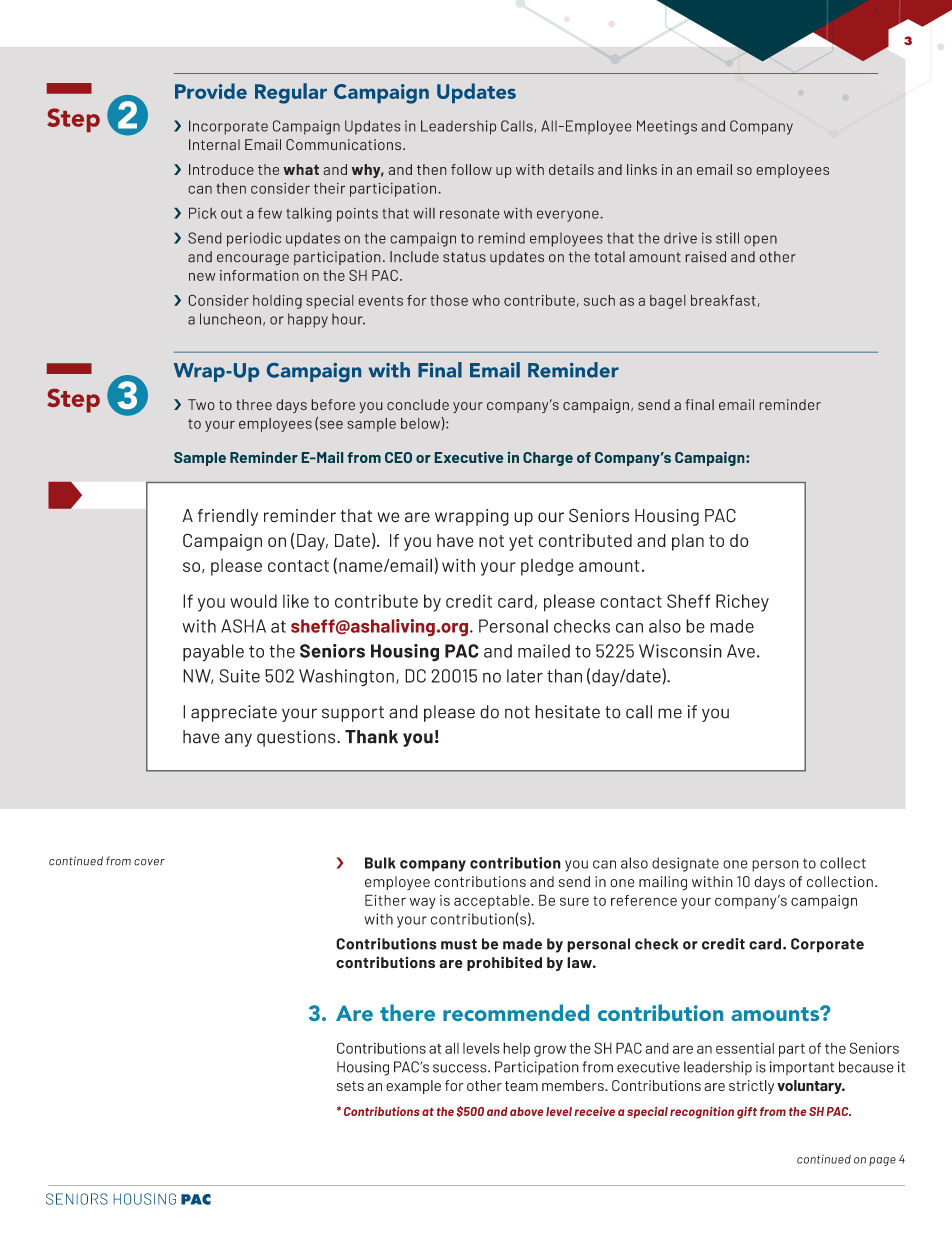 The height and width of the screenshot is (1233, 952). What do you see at coordinates (471, 169) in the screenshot?
I see `follow` at bounding box center [471, 169].
